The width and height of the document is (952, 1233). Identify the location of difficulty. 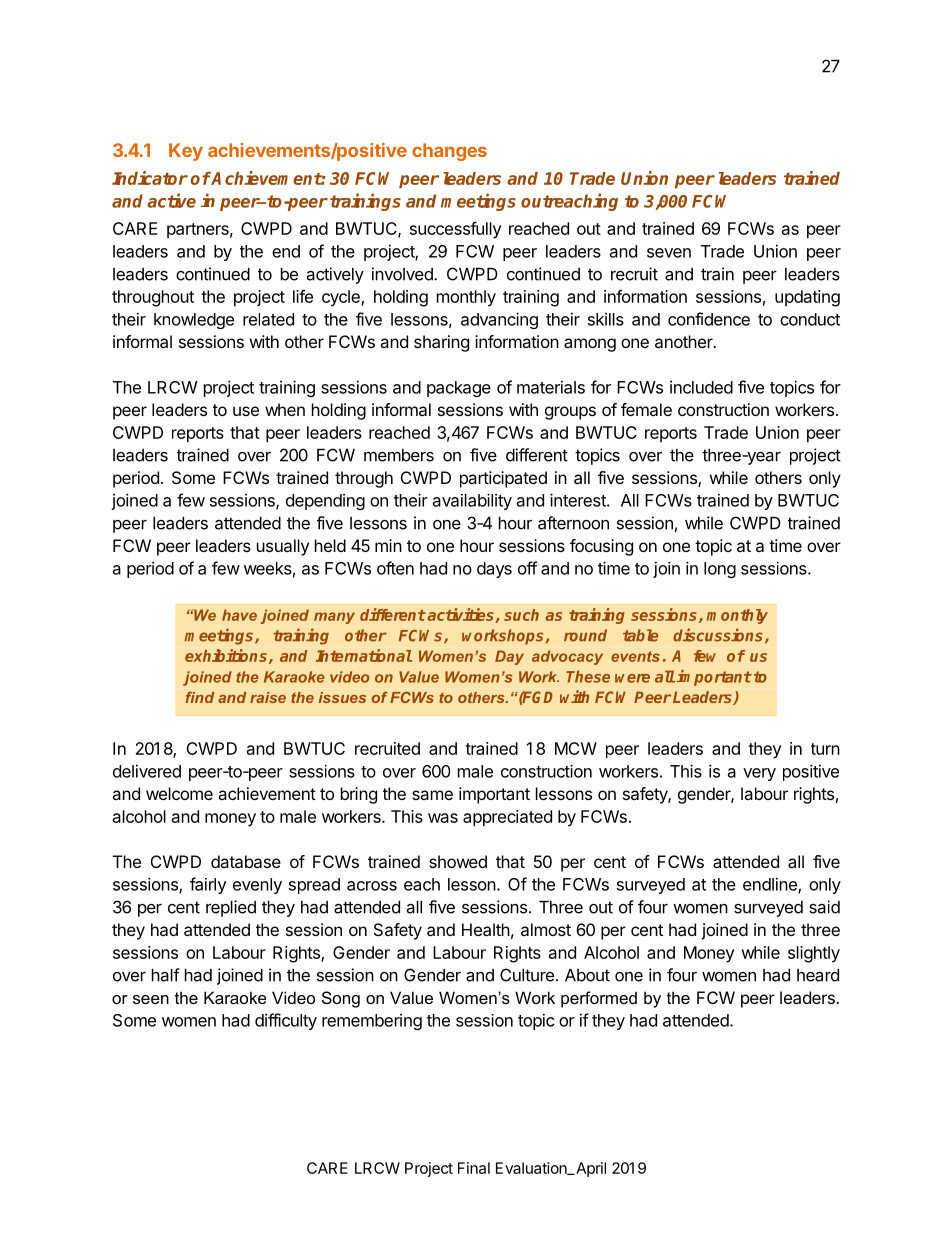
(286, 1021).
